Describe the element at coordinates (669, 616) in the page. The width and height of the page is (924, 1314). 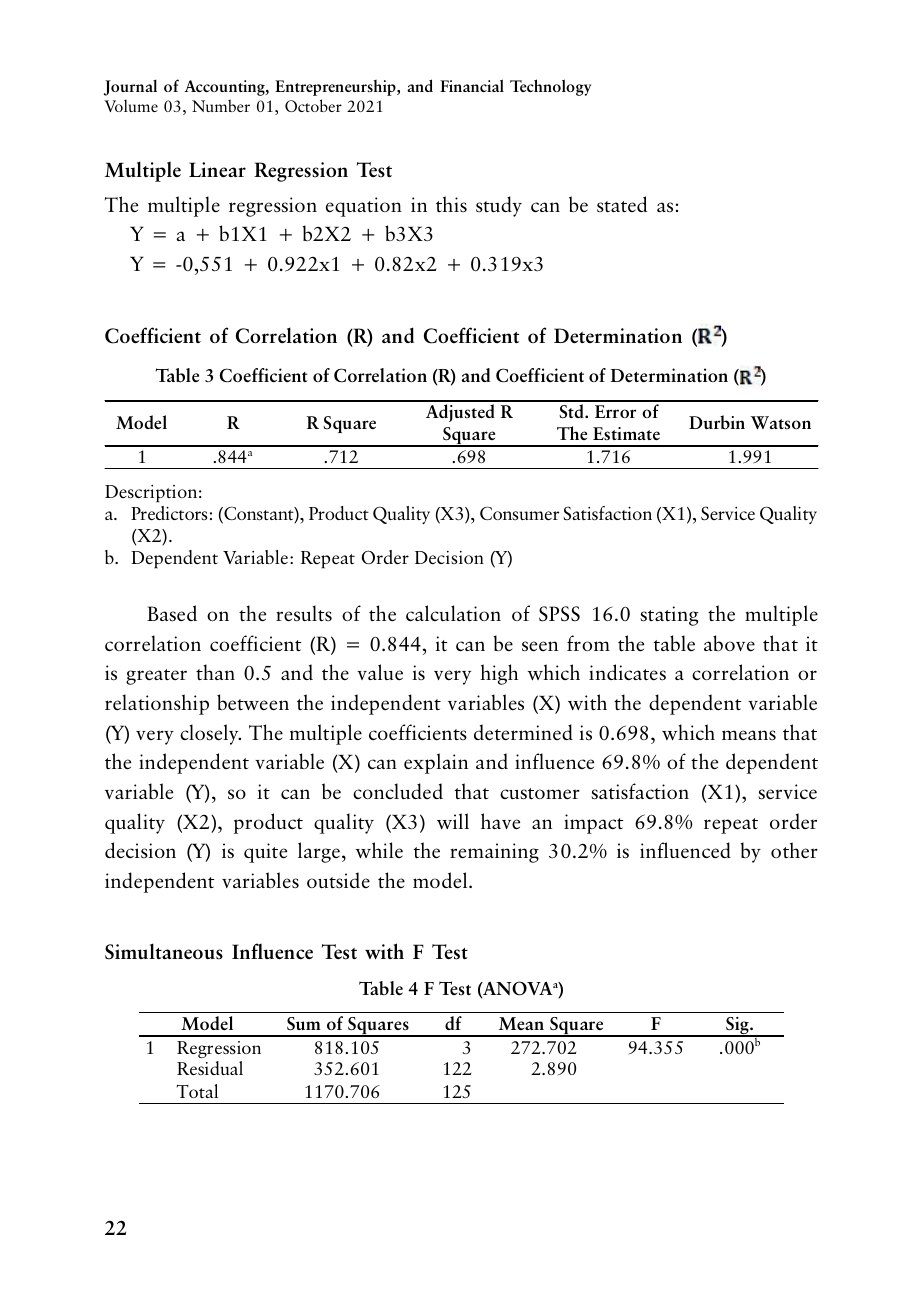
I see `stating` at that location.
